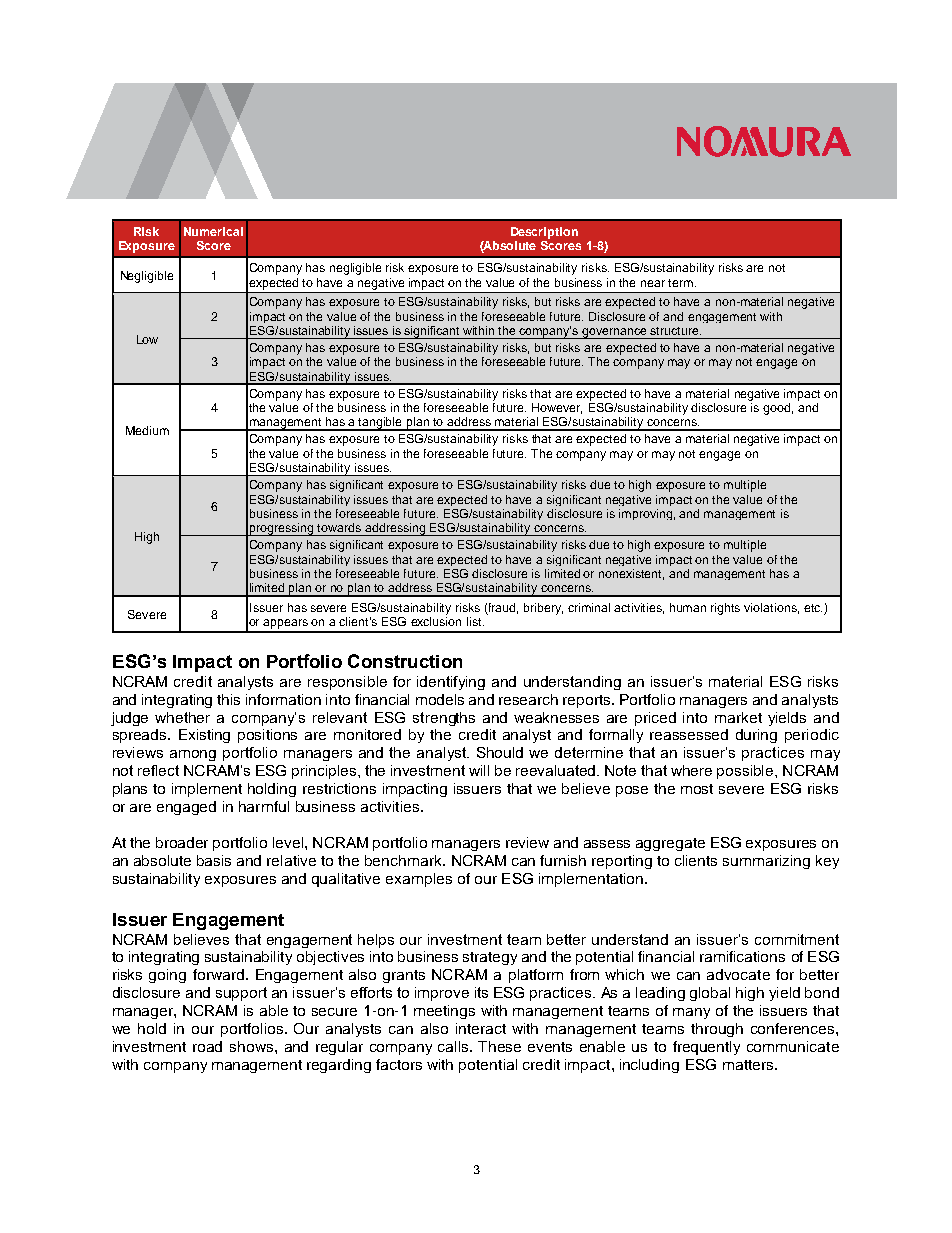 The height and width of the screenshot is (1233, 952). What do you see at coordinates (251, 1046) in the screenshot?
I see `shows` at bounding box center [251, 1046].
